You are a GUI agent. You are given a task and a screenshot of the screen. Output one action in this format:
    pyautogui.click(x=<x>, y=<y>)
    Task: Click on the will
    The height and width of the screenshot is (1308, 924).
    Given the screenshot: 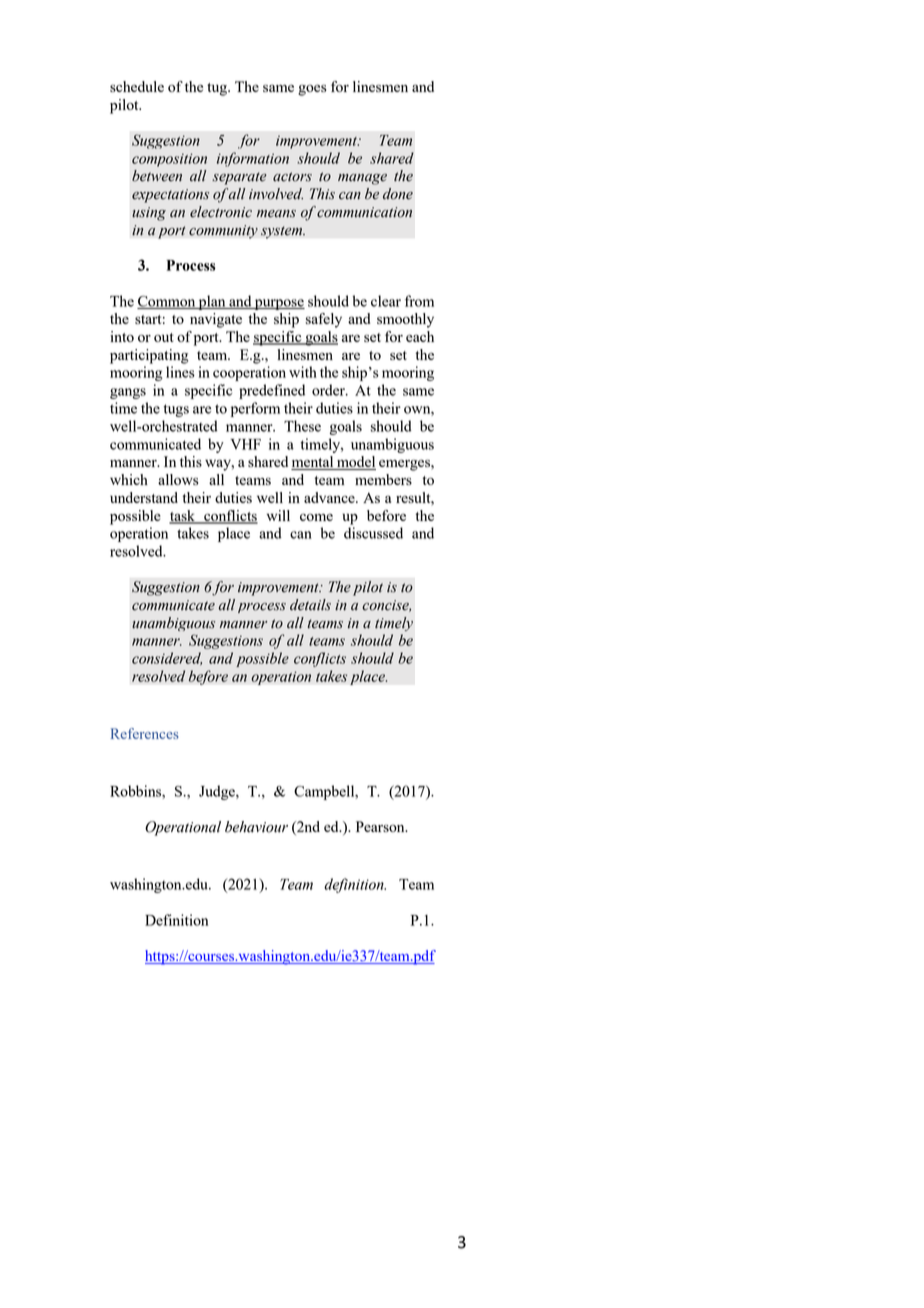 What is the action you would take?
    pyautogui.click(x=278, y=515)
